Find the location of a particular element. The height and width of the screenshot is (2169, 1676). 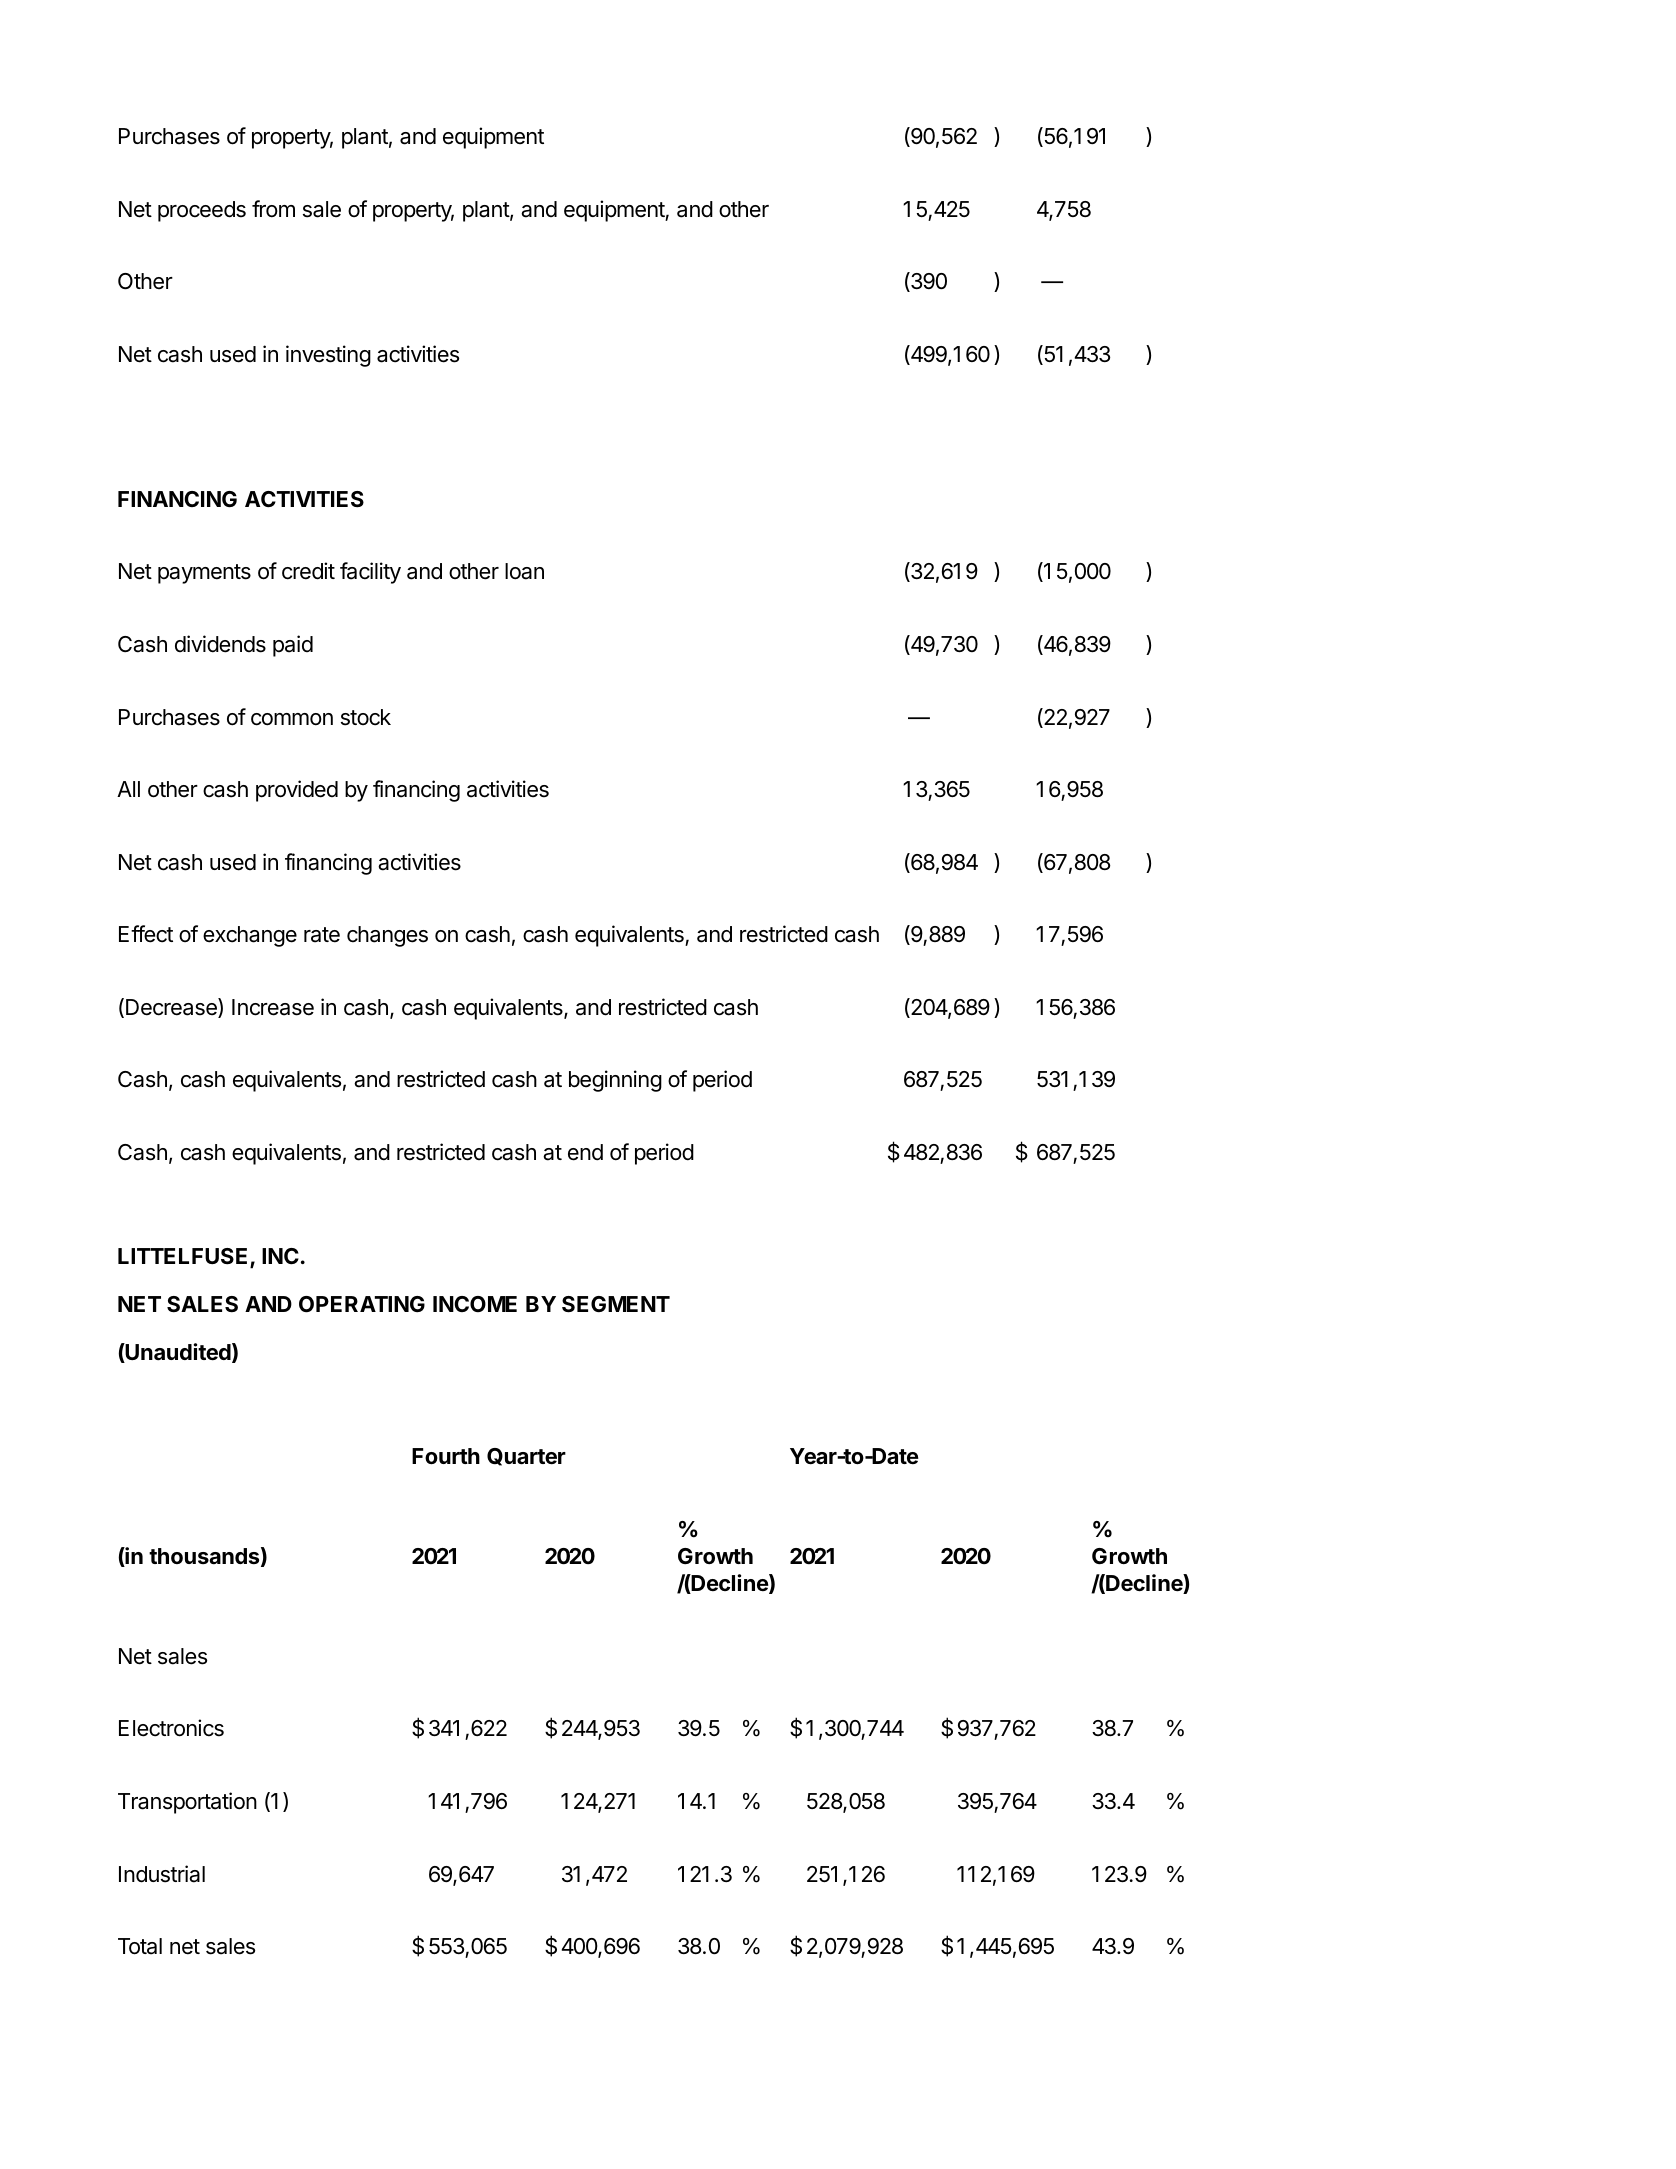

Industrial is located at coordinates (162, 1874).
